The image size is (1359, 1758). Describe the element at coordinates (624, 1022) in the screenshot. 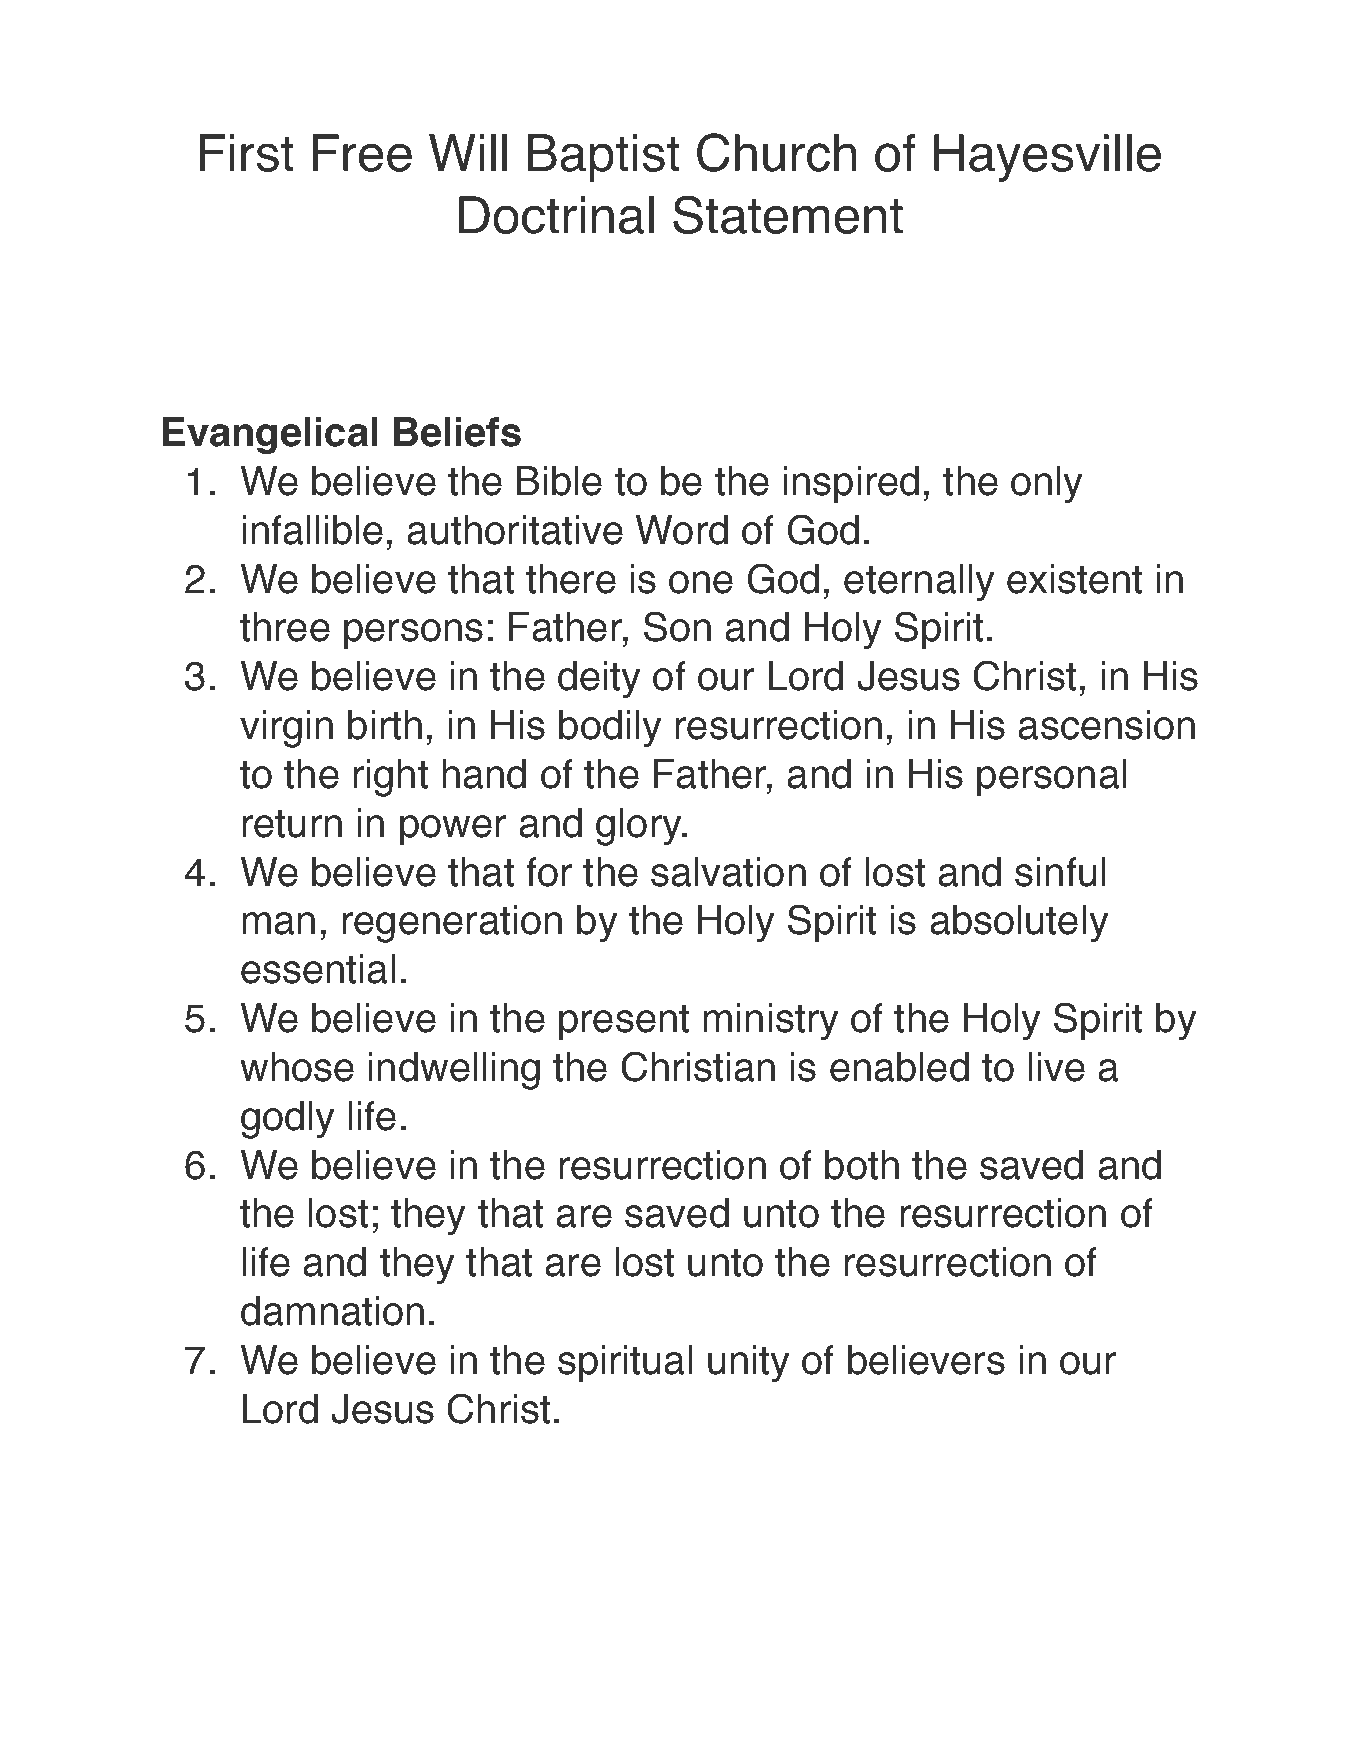

I see `present` at that location.
